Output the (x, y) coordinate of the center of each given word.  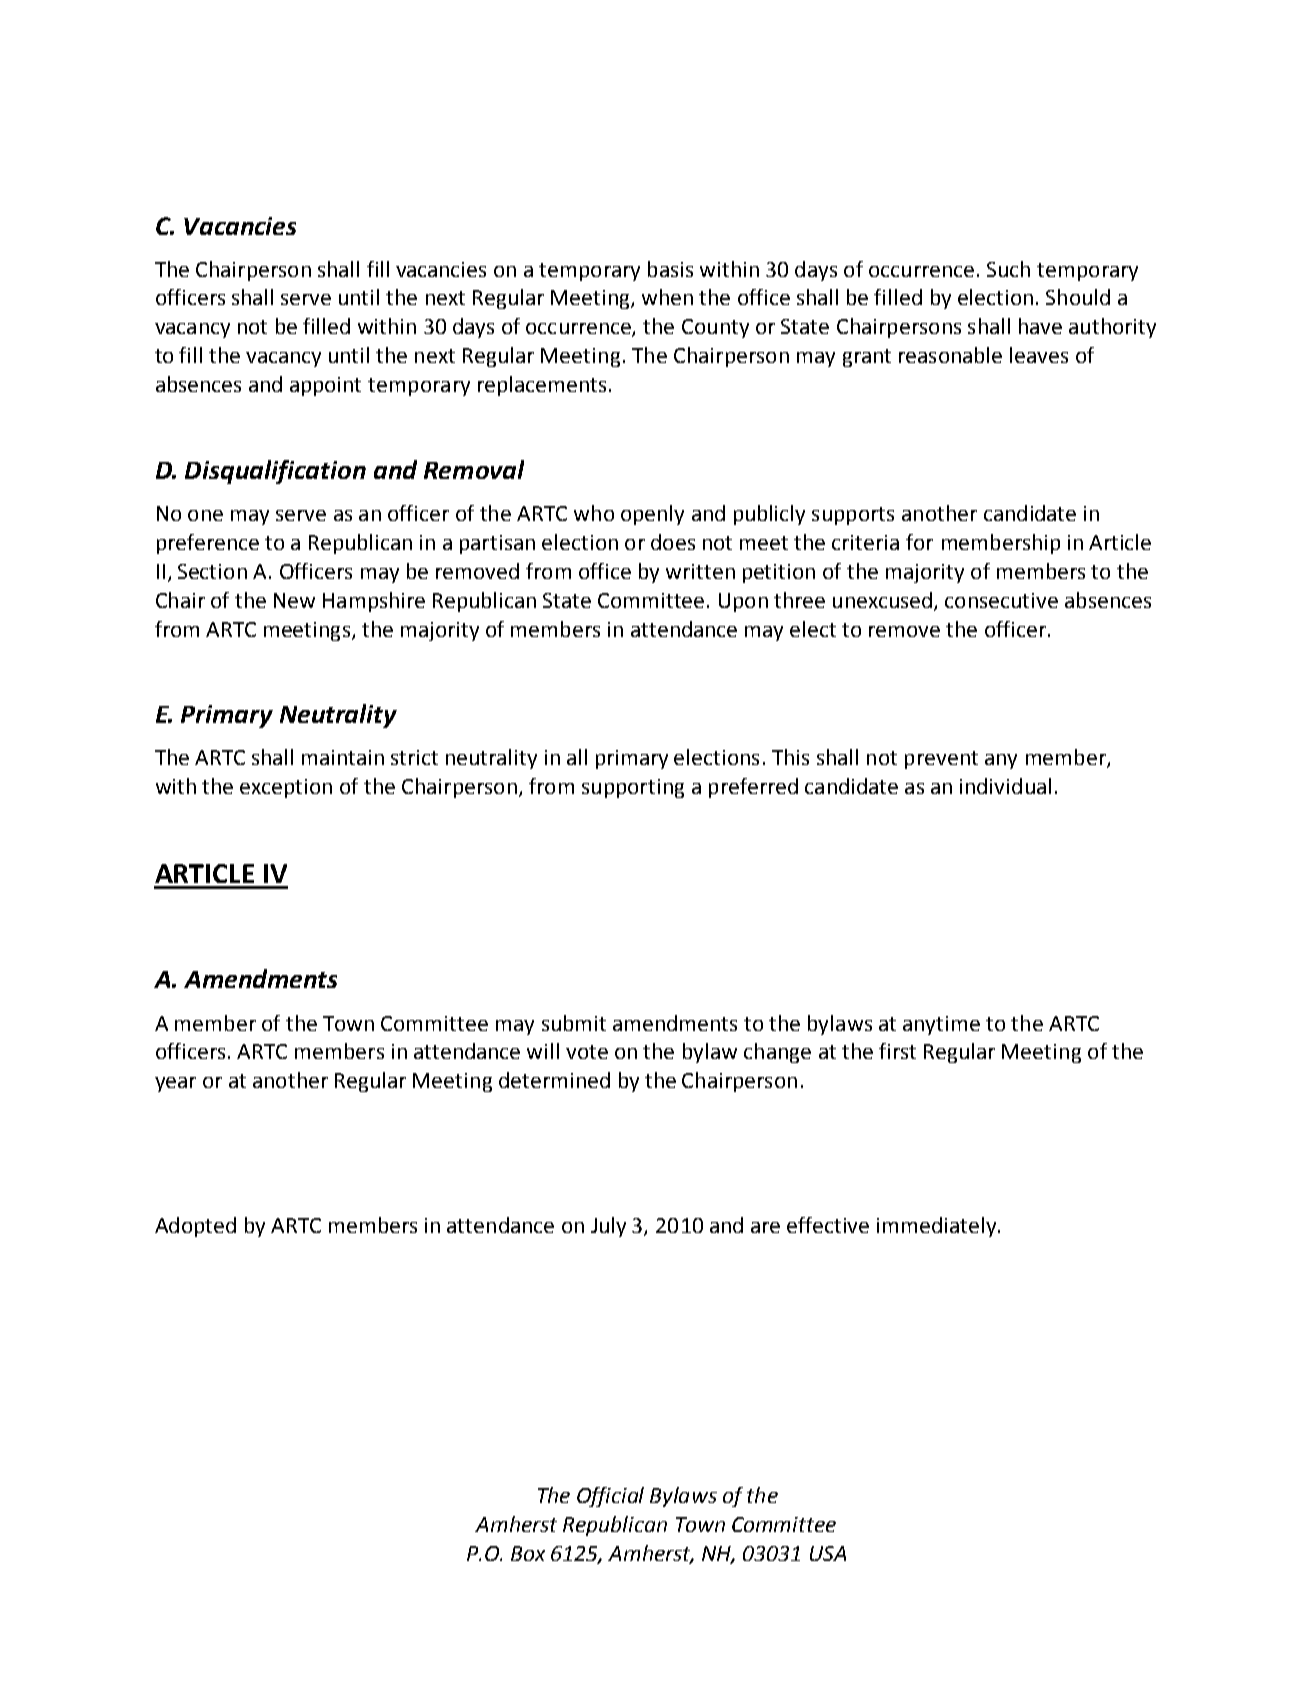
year (175, 1084)
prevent (941, 760)
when (667, 297)
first (897, 1051)
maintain (343, 757)
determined (554, 1080)
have (1040, 326)
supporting (633, 788)
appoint (325, 386)
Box (528, 1553)
